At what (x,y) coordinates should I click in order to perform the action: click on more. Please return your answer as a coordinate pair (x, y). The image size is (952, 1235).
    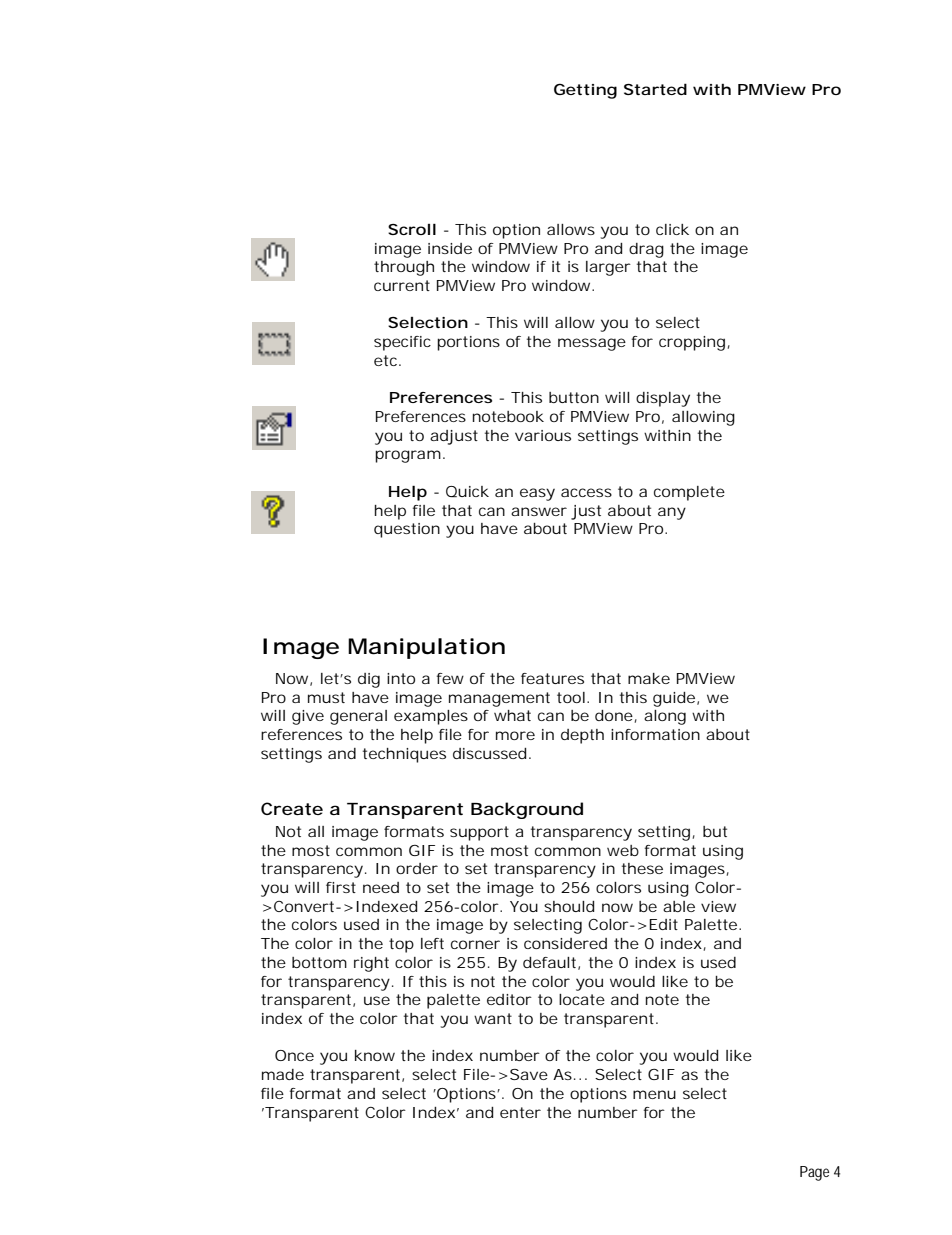
    Looking at the image, I should click on (515, 735).
